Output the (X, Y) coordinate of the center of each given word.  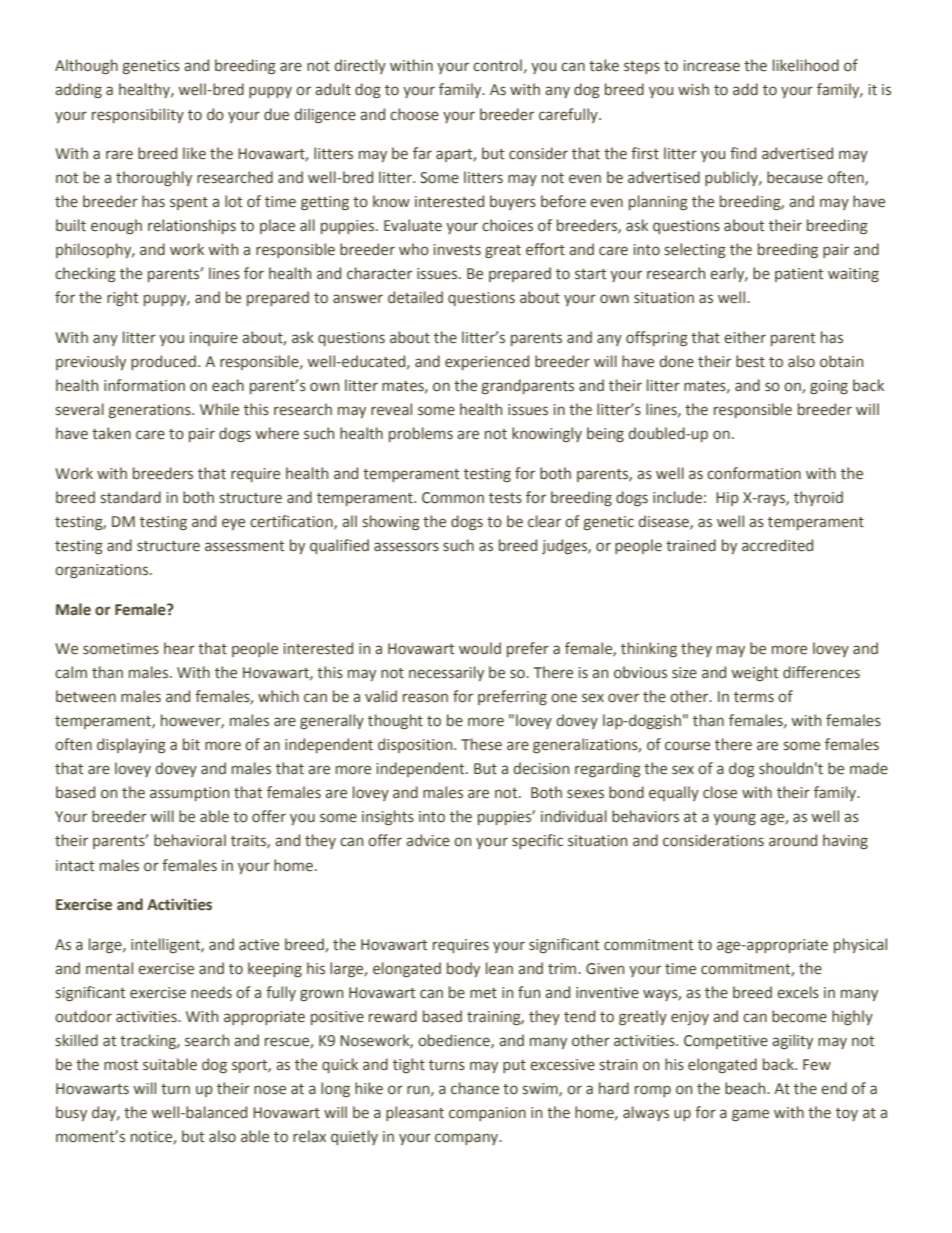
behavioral (190, 840)
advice (428, 840)
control (497, 65)
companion (487, 1114)
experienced (487, 362)
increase (712, 66)
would (480, 648)
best (750, 361)
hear (179, 648)
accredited (777, 545)
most (121, 1065)
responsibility (138, 115)
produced (163, 362)
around (793, 840)
